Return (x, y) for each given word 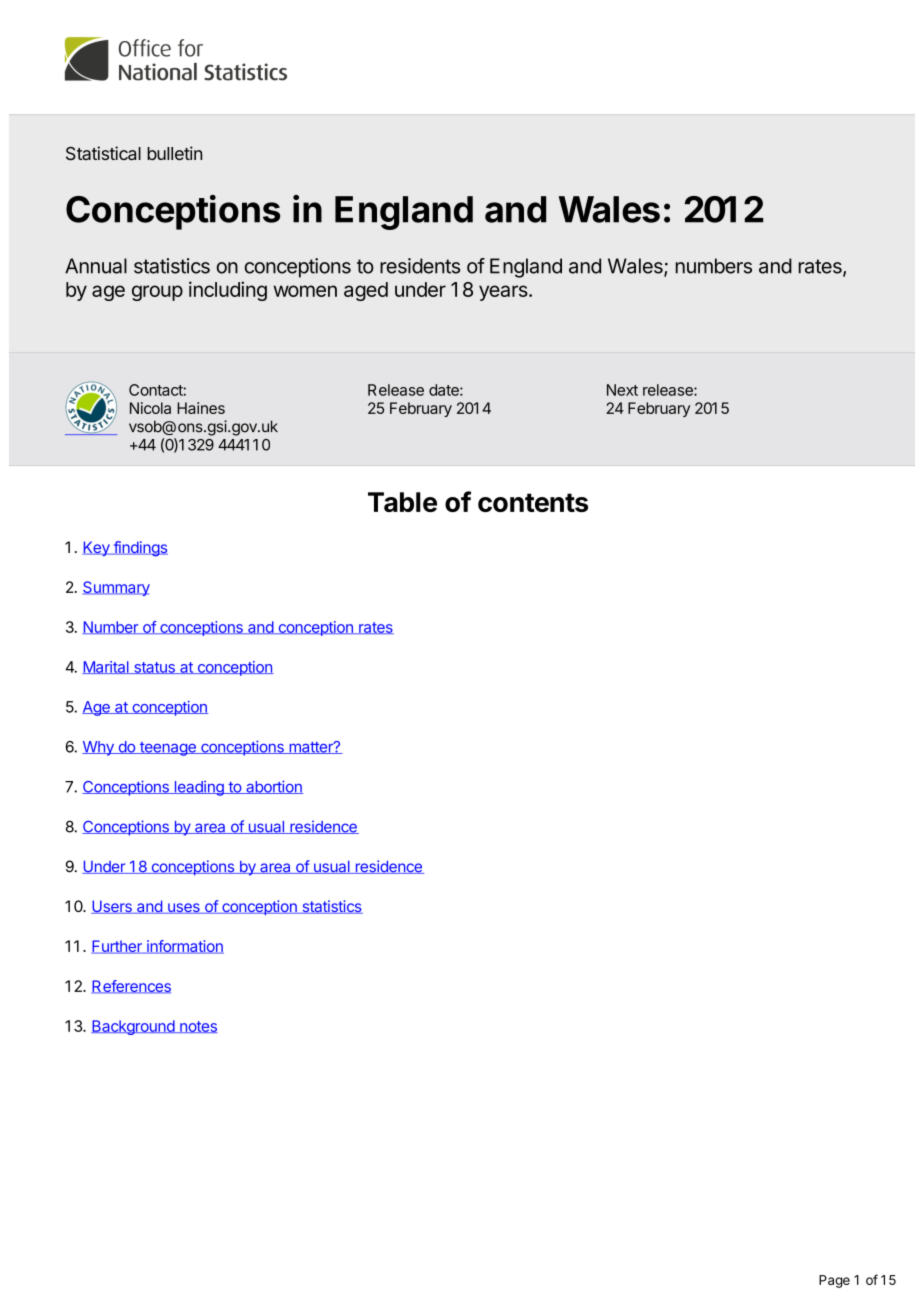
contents (533, 502)
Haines (201, 408)
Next (622, 390)
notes (198, 1027)
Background (133, 1027)
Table (402, 502)
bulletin (174, 153)
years (504, 293)
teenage (167, 749)
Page (834, 1281)
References (131, 987)
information (184, 947)
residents (420, 266)
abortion (273, 787)
